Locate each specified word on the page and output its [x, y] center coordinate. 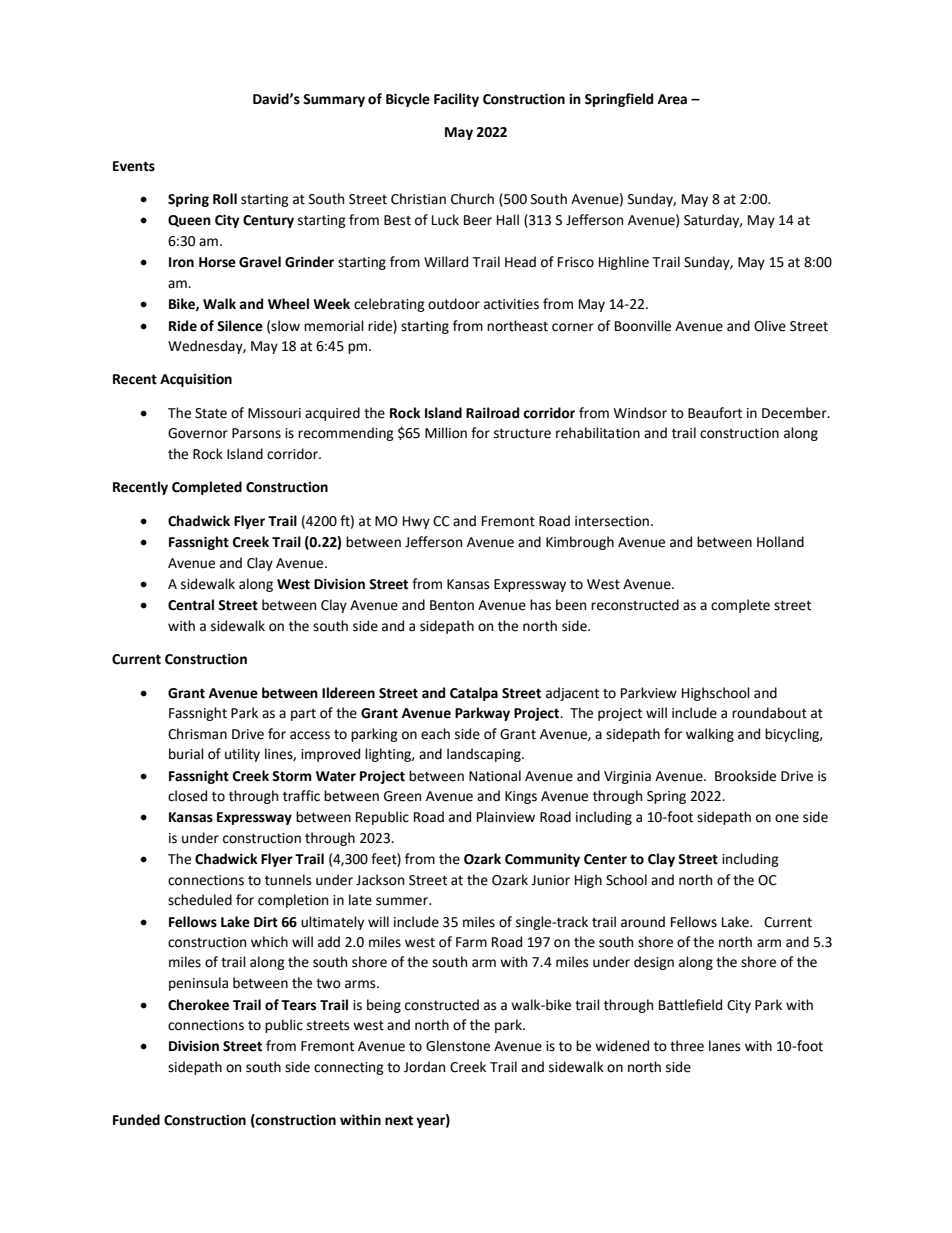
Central [191, 605]
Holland [780, 542]
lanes [724, 1046]
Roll [225, 199]
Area [672, 99]
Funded [136, 1120]
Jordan [424, 1067]
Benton [452, 605]
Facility [456, 100]
